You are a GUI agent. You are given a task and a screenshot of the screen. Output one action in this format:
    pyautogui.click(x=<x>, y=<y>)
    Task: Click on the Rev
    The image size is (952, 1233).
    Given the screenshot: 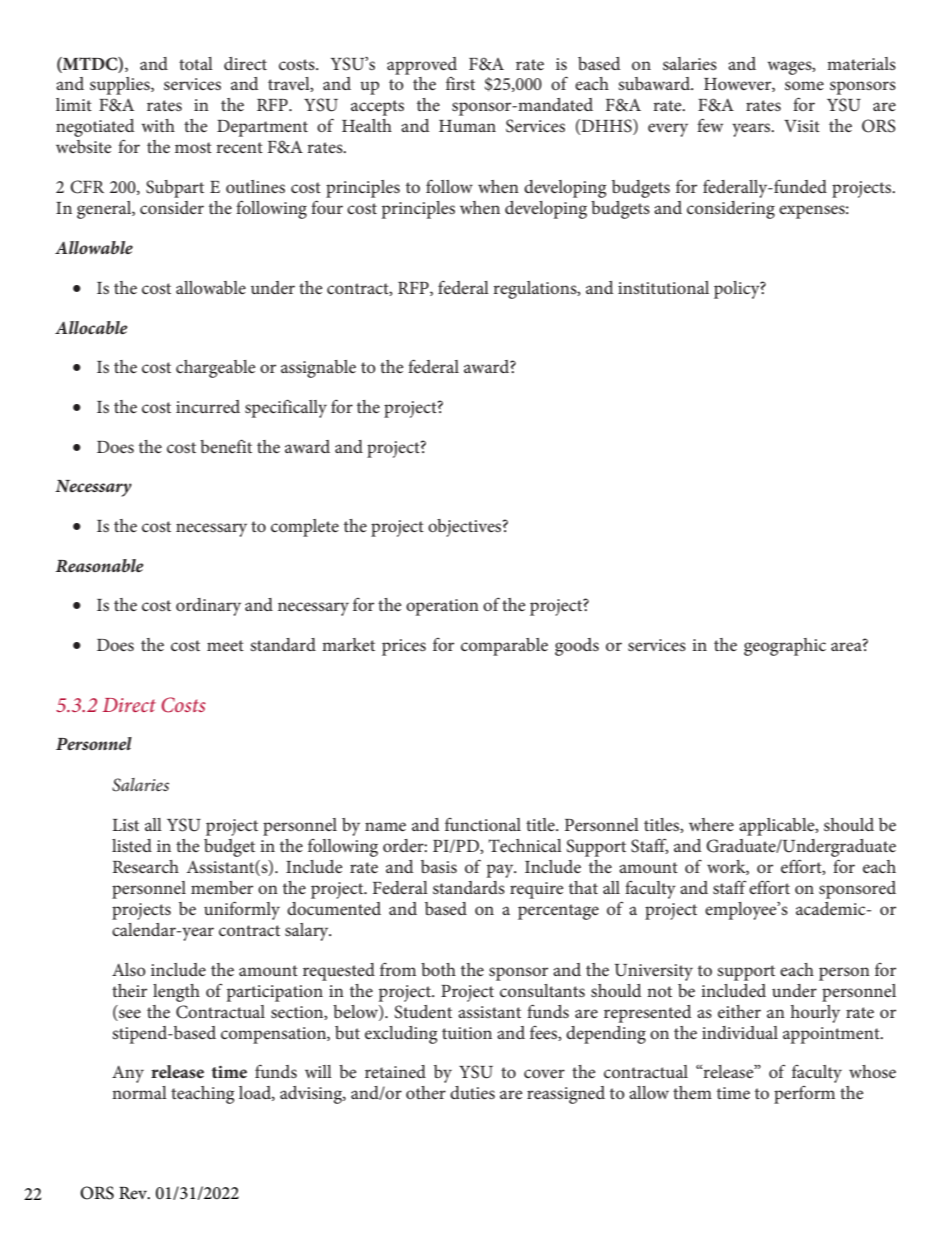 What is the action you would take?
    pyautogui.click(x=134, y=1193)
